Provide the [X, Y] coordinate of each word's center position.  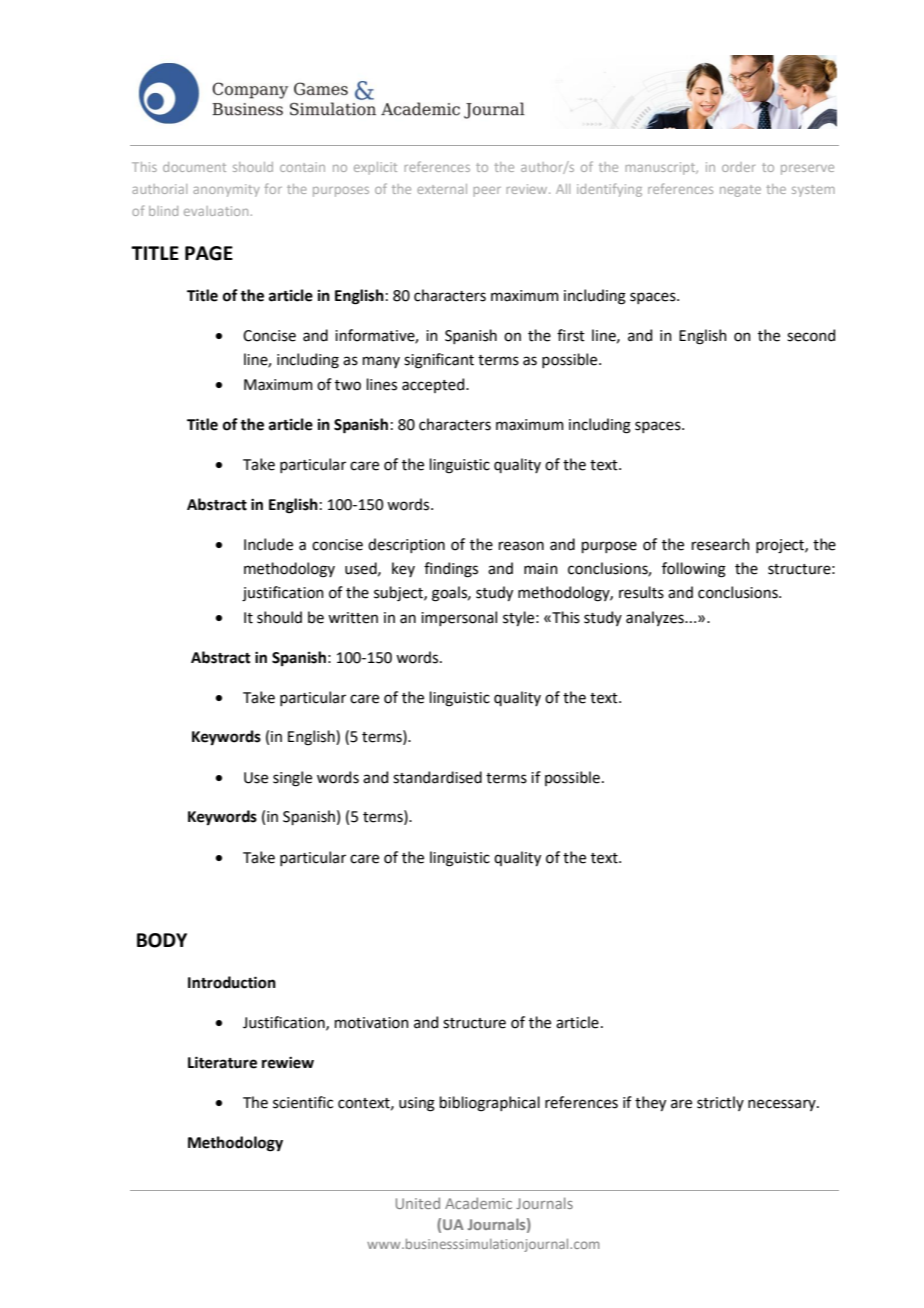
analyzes [656, 618]
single [292, 779]
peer [487, 192]
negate [740, 191]
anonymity [226, 190]
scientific [303, 1102]
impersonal [459, 618]
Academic [478, 1203]
